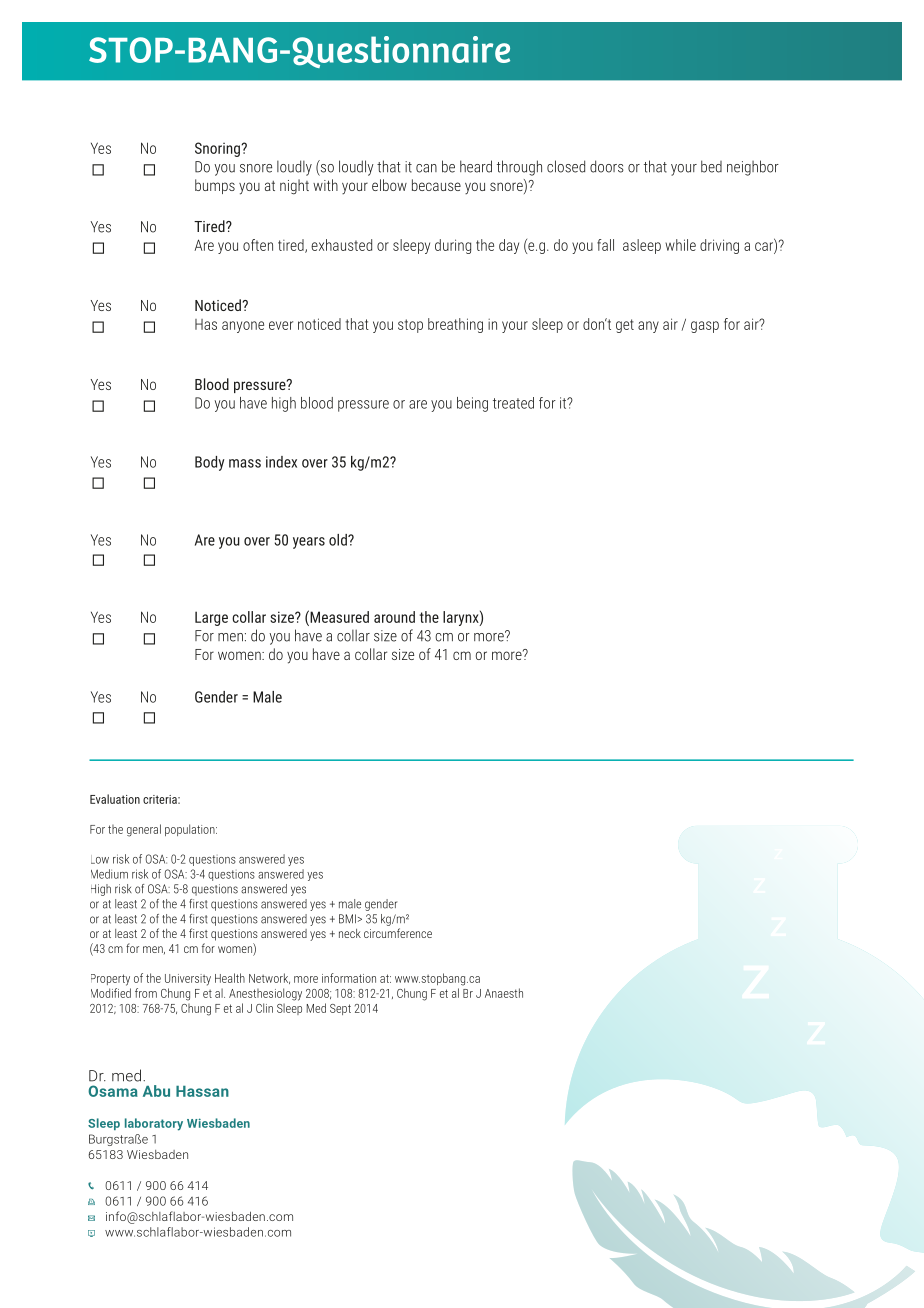 This page has width=924, height=1308. I want to click on BMI, so click(347, 919).
